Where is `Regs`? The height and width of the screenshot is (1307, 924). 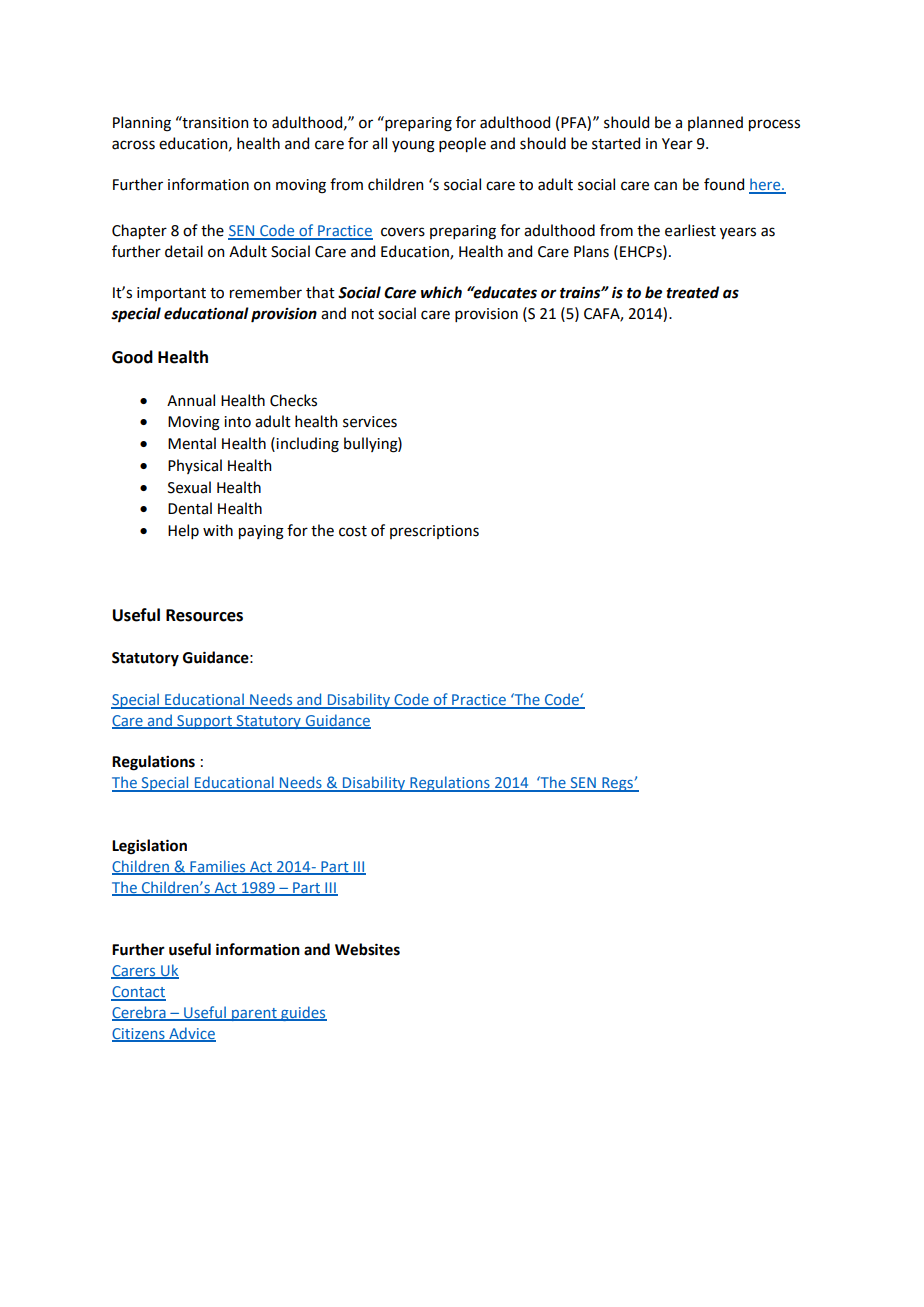 Regs is located at coordinates (617, 784).
